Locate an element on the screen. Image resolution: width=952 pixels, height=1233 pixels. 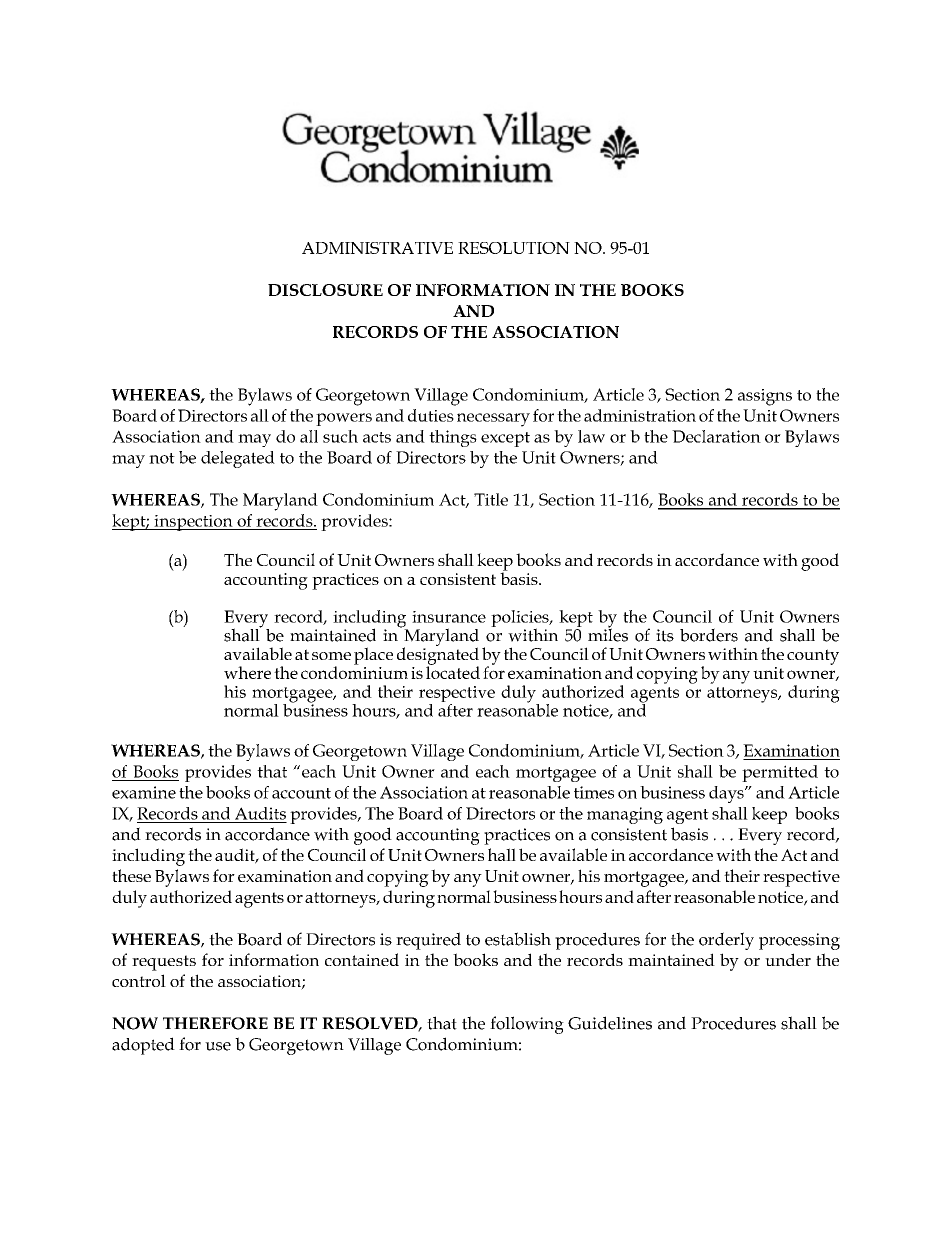
DISCLOSURE is located at coordinates (325, 290).
